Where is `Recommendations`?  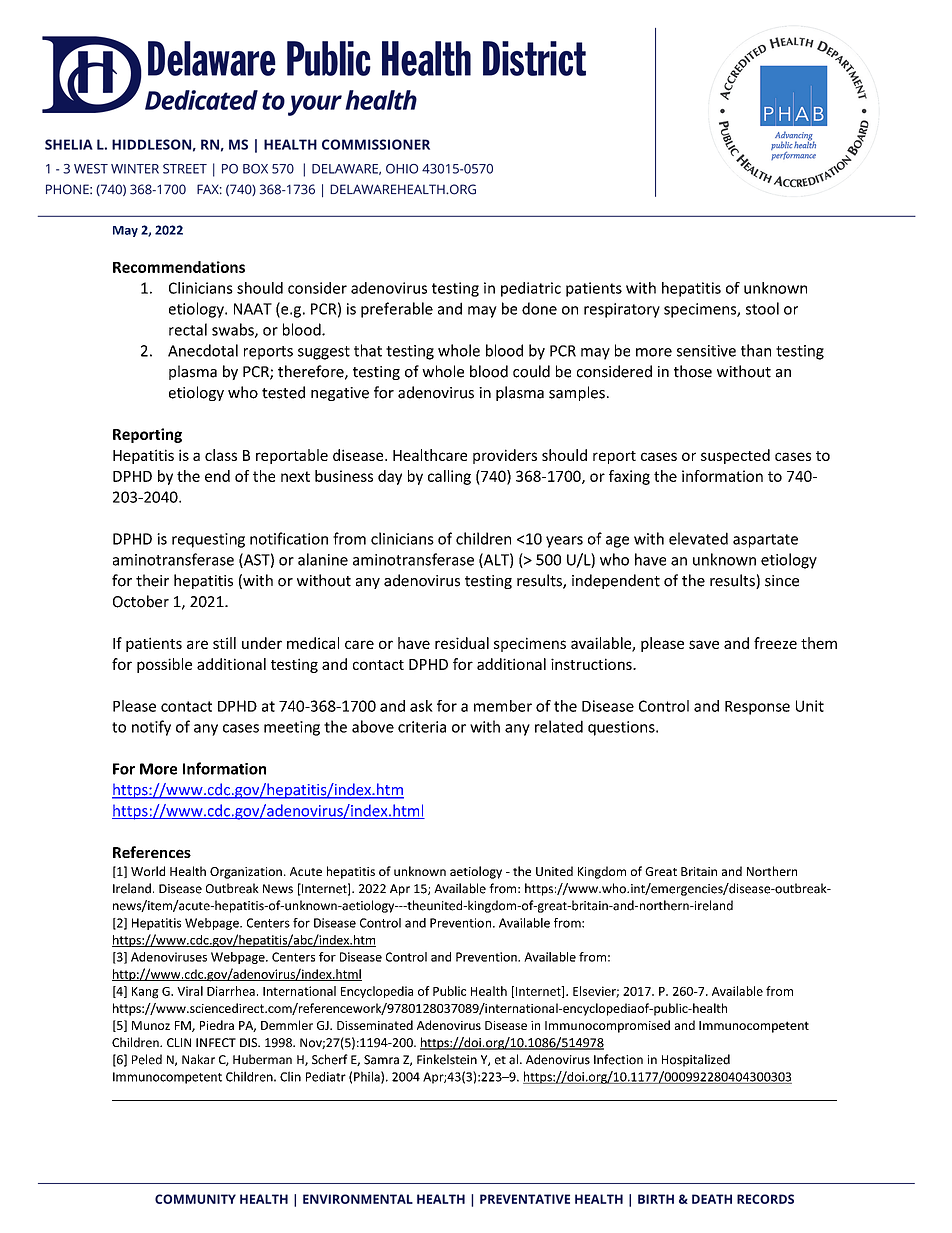 Recommendations is located at coordinates (179, 267).
